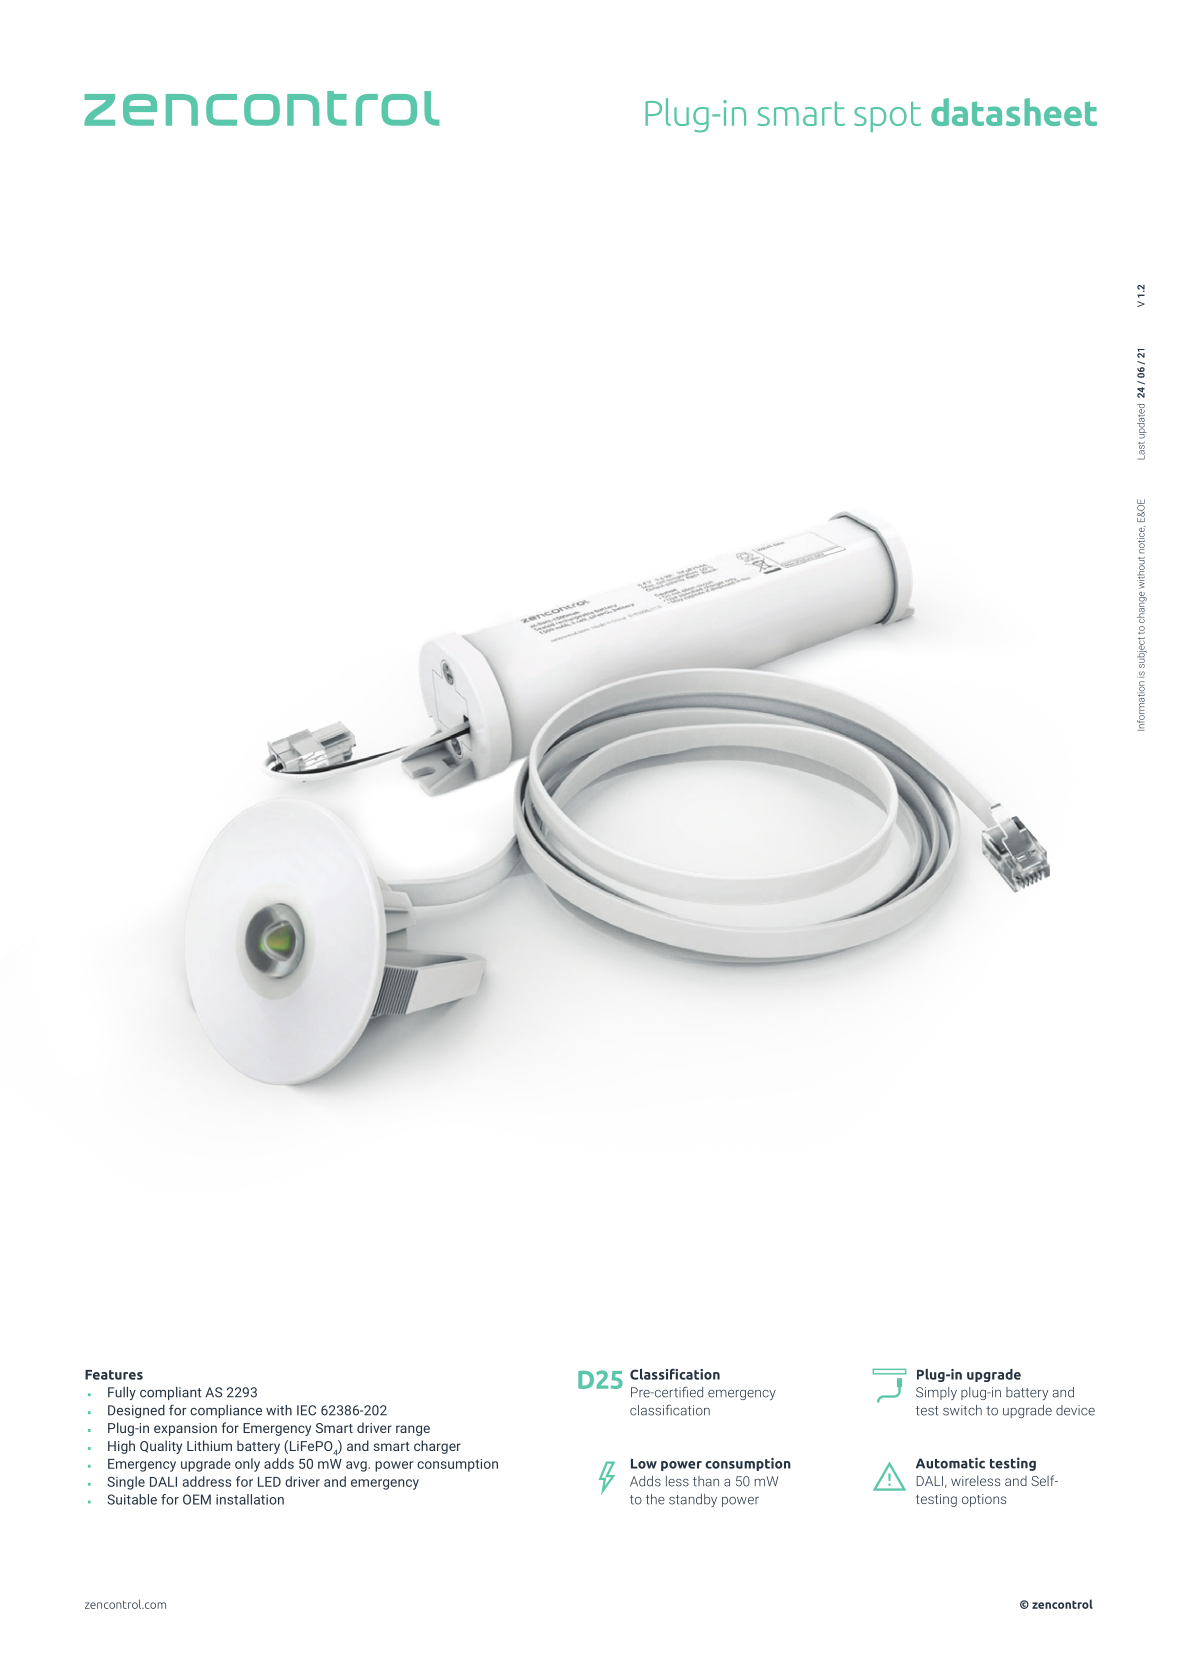 The height and width of the image is (1673, 1183). Describe the element at coordinates (114, 1375) in the image. I see `Features` at that location.
